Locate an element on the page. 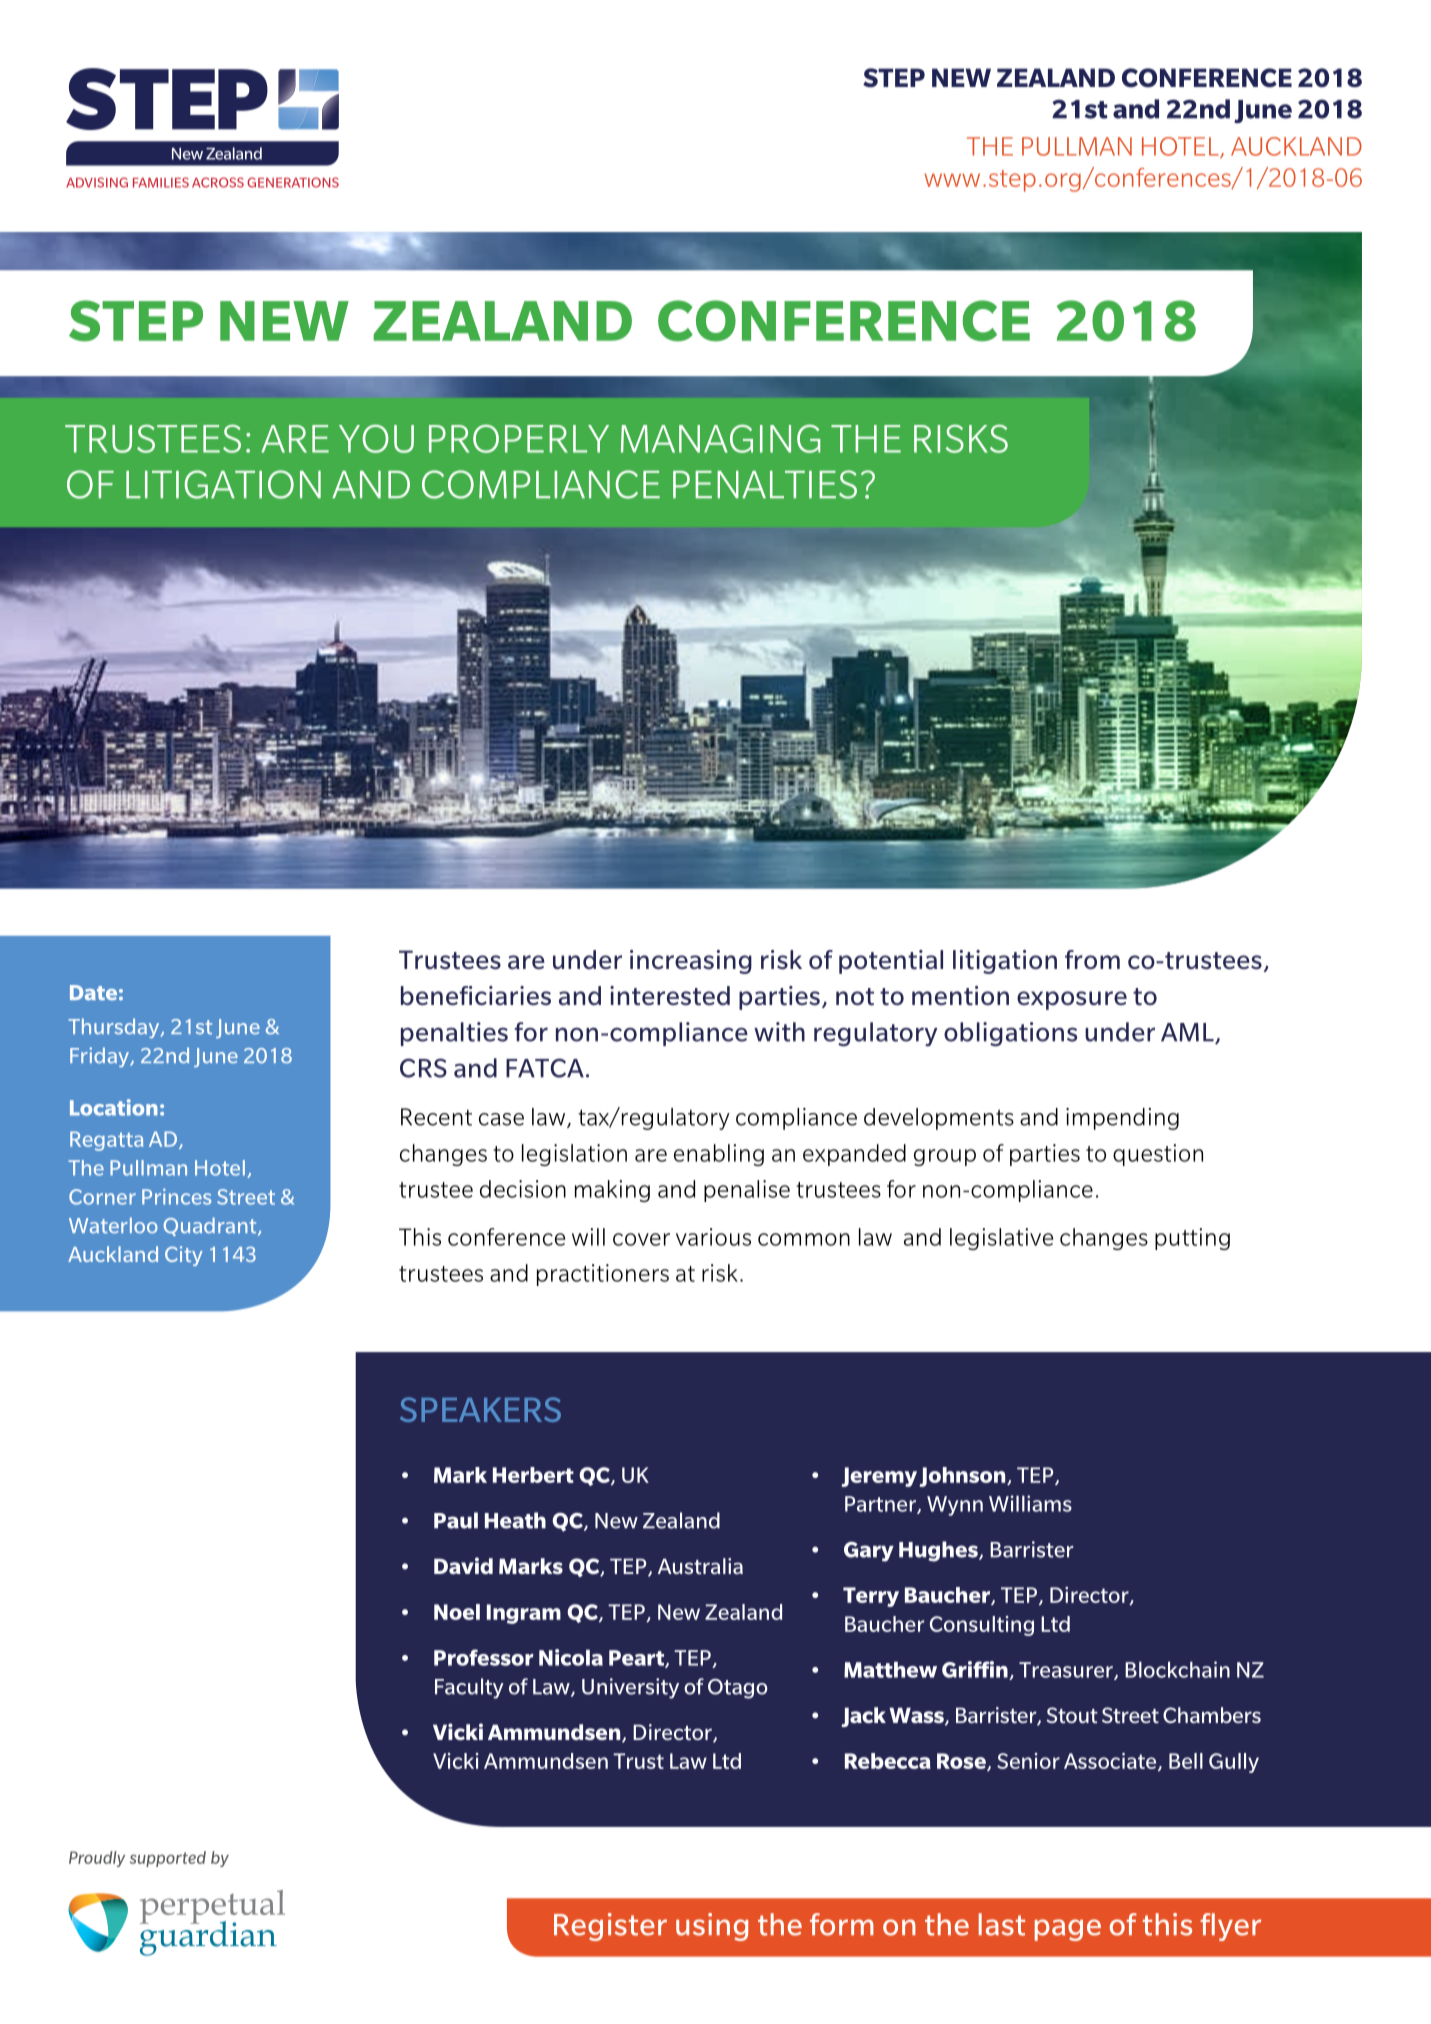  page is located at coordinates (1068, 1930).
